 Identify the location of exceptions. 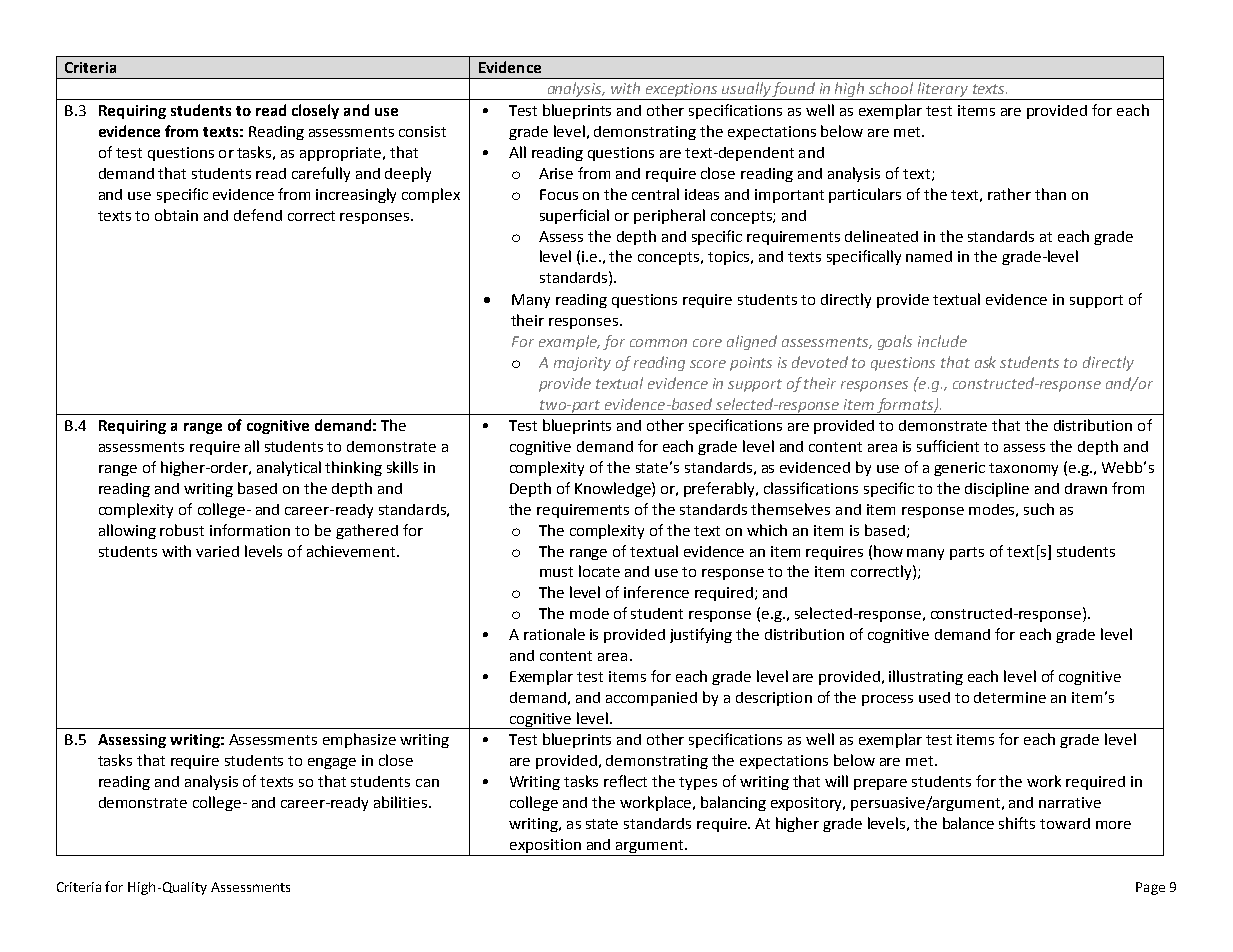
(681, 91).
